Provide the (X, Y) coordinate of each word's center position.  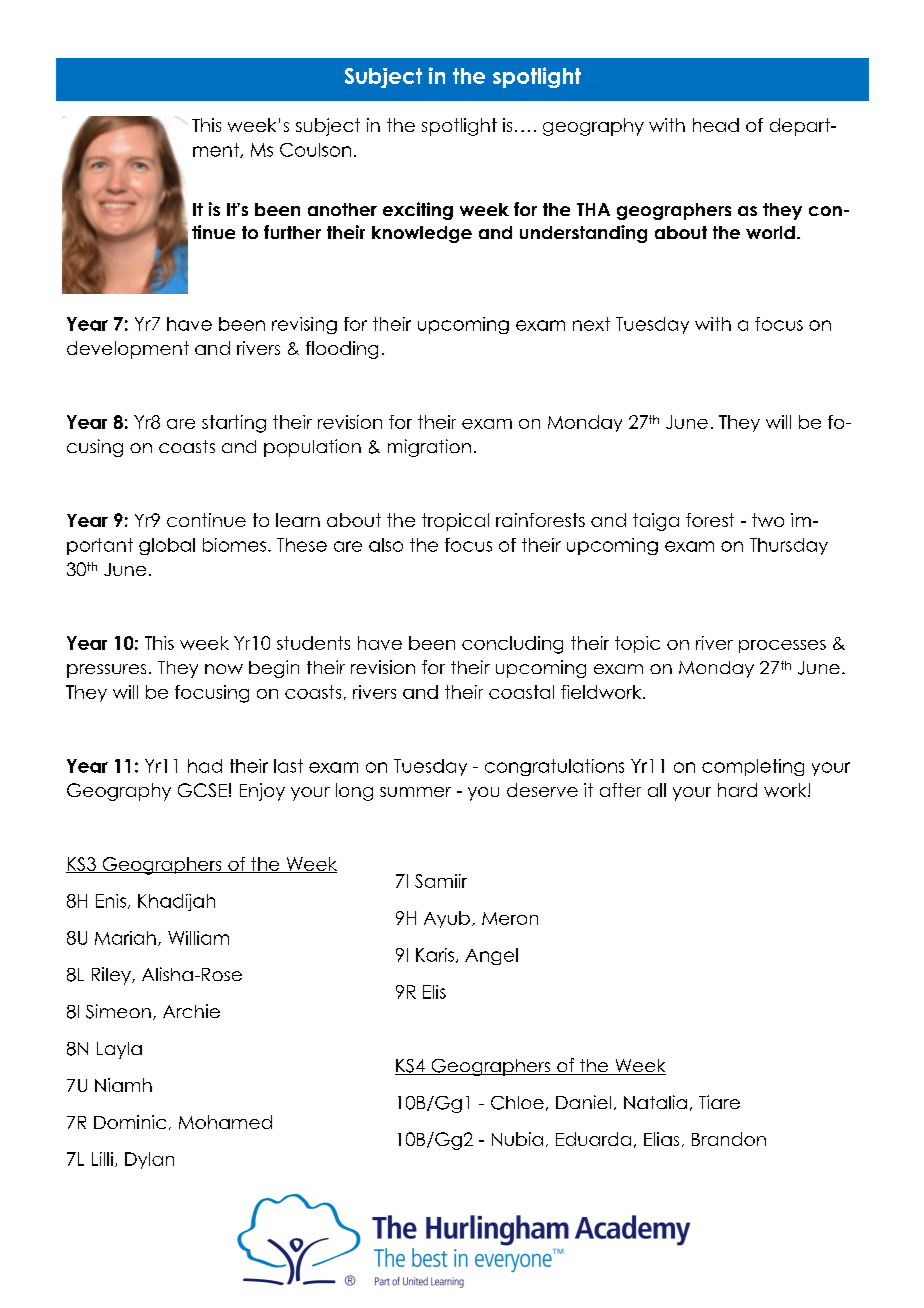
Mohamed (225, 1122)
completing (753, 767)
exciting (418, 211)
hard (737, 790)
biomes (234, 545)
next (591, 324)
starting (234, 424)
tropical (455, 522)
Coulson (315, 150)
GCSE (202, 790)
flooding (342, 350)
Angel (491, 956)
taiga (656, 522)
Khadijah (176, 902)
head (716, 125)
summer (415, 792)
